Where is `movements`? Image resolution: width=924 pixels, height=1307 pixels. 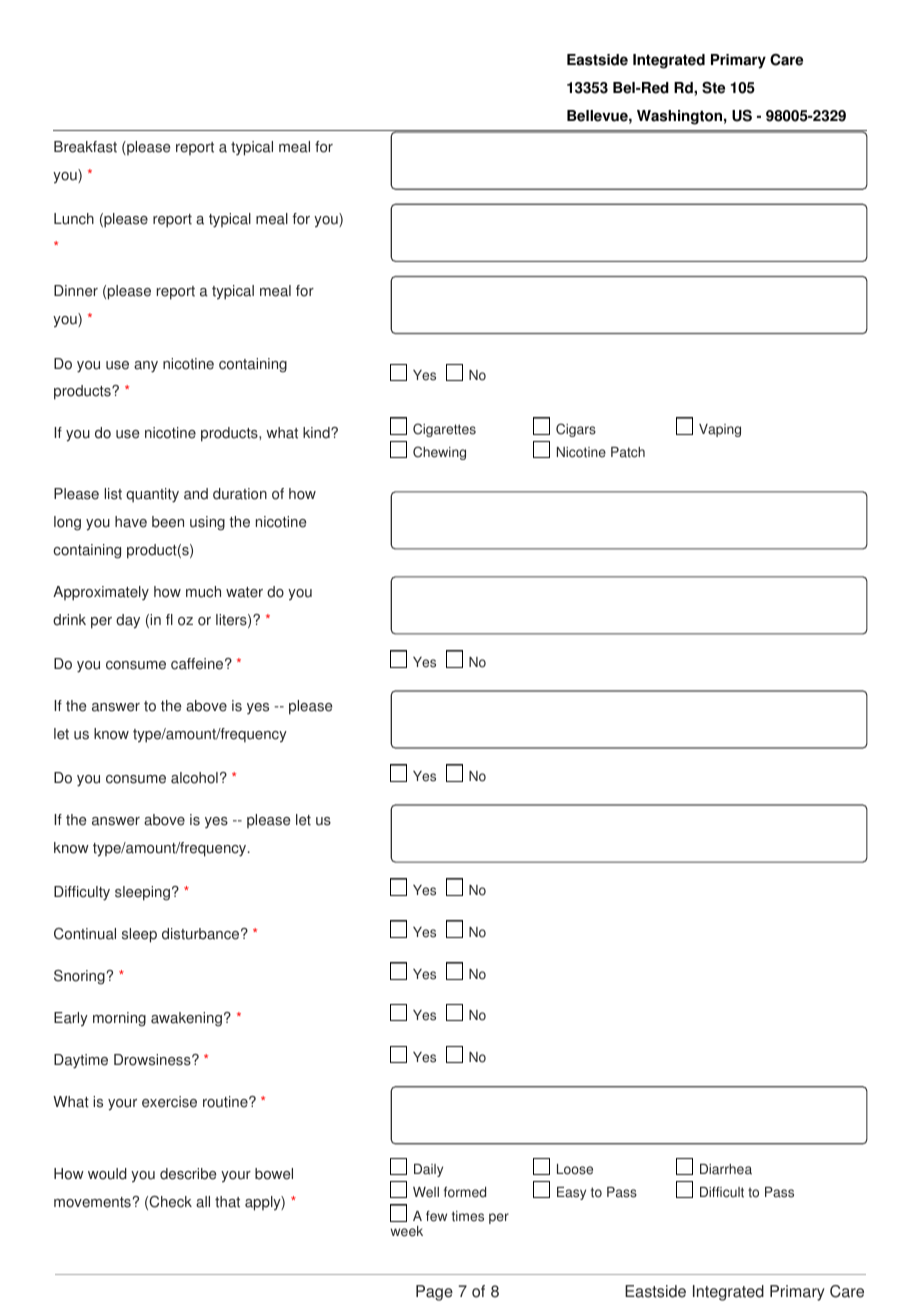
movements is located at coordinates (92, 1202).
